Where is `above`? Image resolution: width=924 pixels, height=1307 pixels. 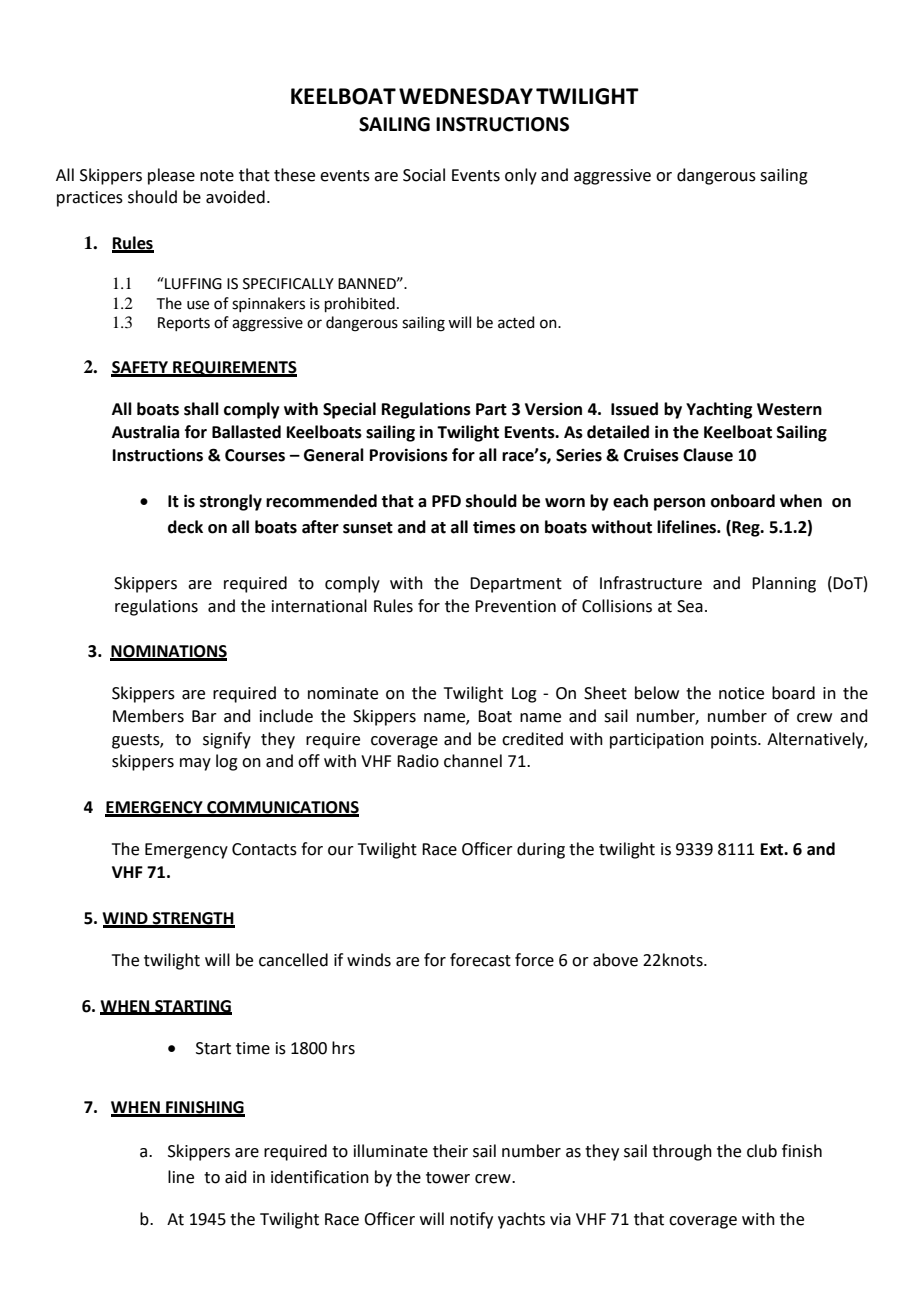
above is located at coordinates (615, 960).
